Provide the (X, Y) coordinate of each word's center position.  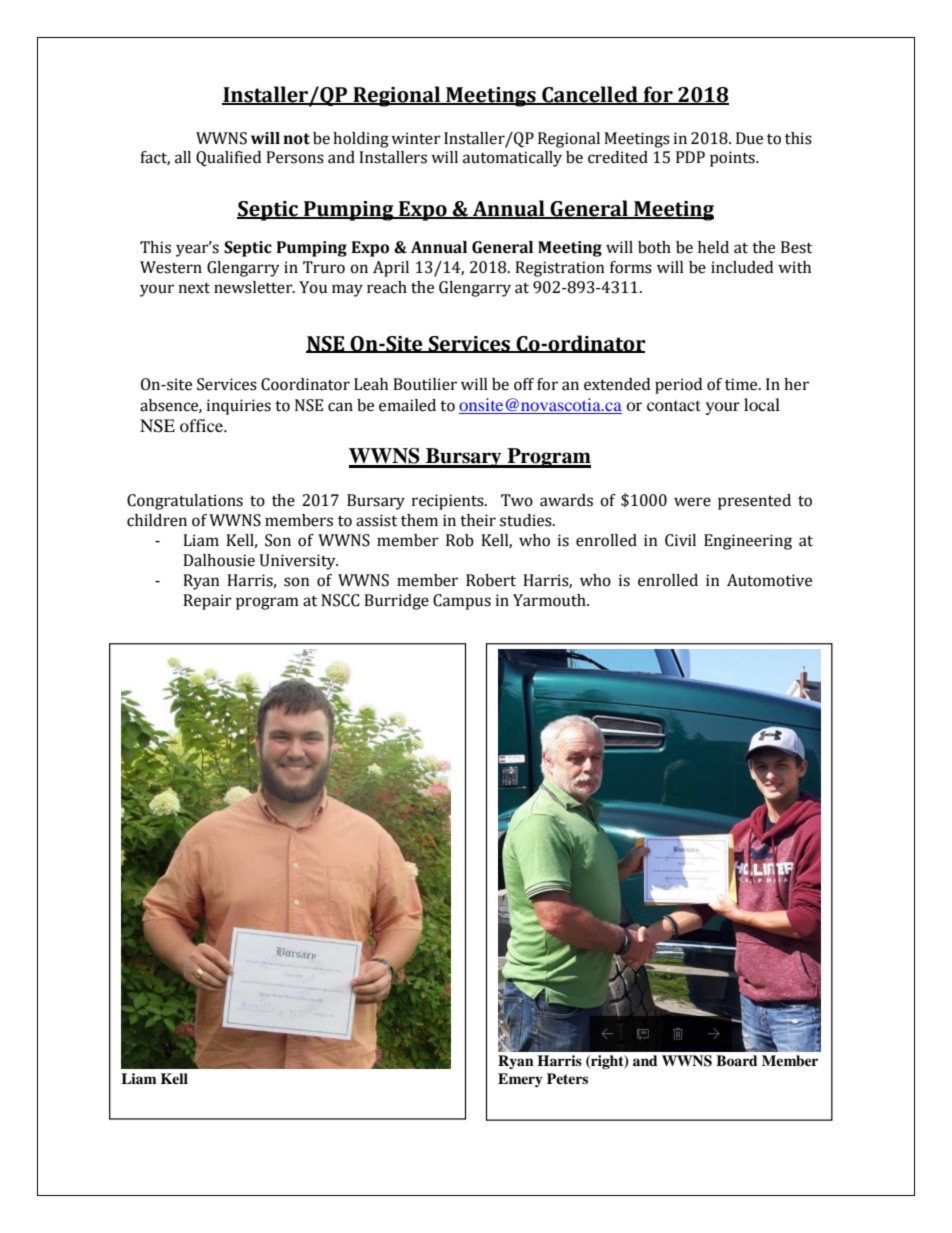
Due (749, 138)
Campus (462, 602)
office (202, 425)
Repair (207, 602)
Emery (520, 1080)
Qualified (228, 159)
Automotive (769, 580)
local (762, 404)
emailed (407, 405)
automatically (512, 159)
